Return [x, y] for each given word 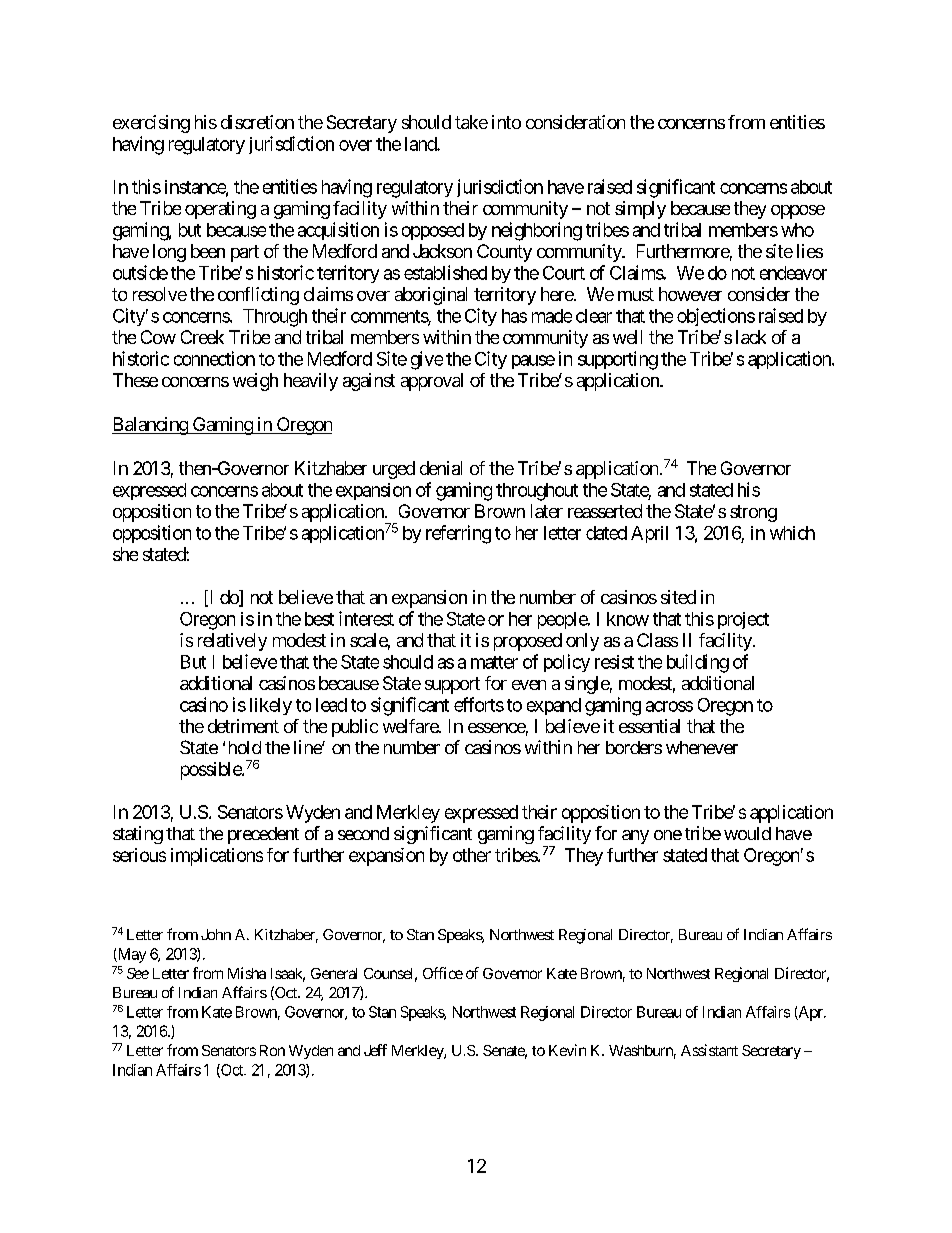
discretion [257, 122]
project [743, 620]
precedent [263, 835]
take [471, 122]
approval [432, 382]
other [472, 855]
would [747, 833]
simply [640, 210]
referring [458, 534]
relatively [232, 642]
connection [214, 358]
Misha [247, 973]
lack [751, 337]
